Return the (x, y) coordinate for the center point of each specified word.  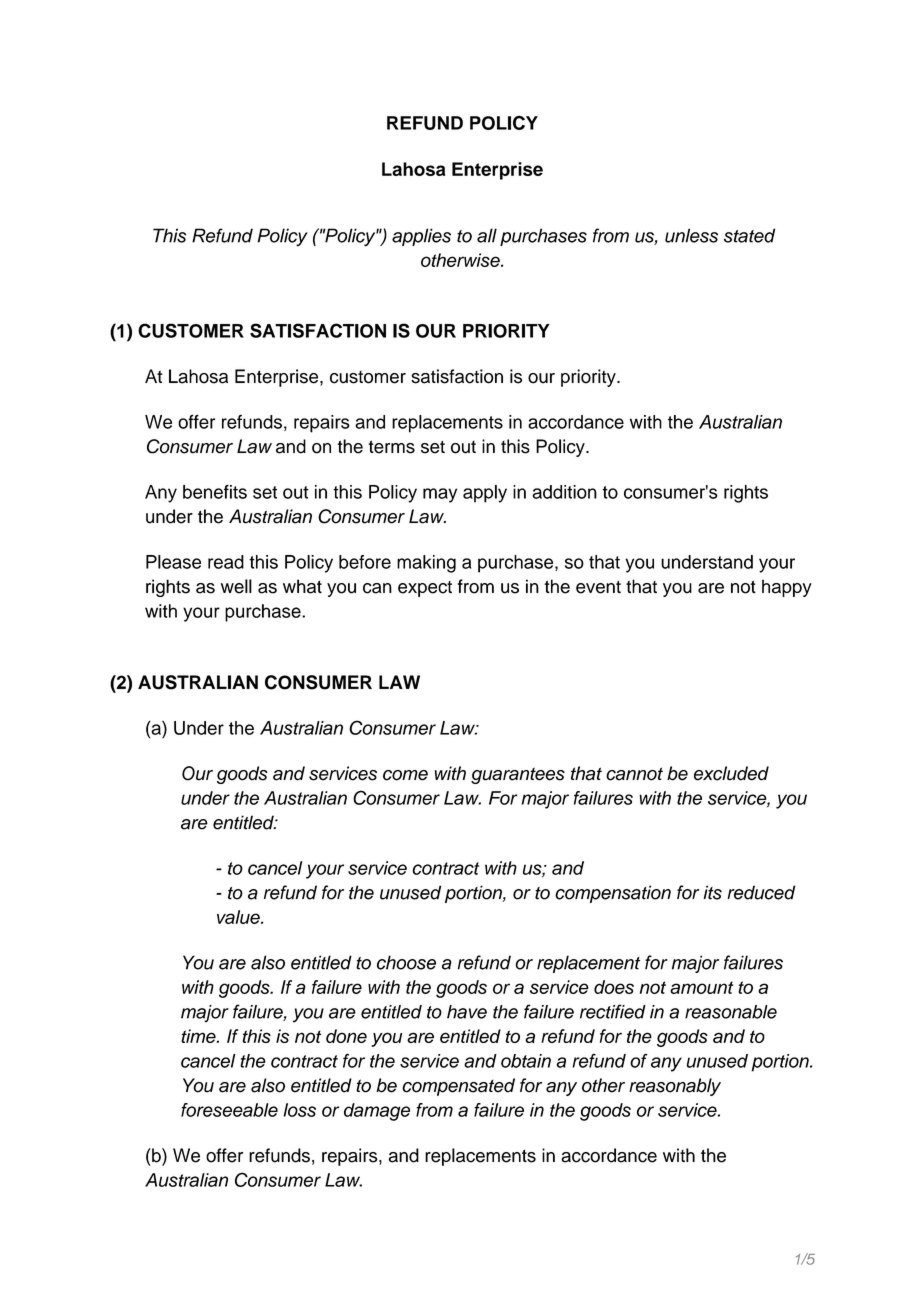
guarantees (518, 775)
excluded (731, 773)
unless (691, 235)
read (226, 562)
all (487, 235)
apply (485, 494)
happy (787, 588)
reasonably (675, 1087)
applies (421, 237)
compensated (458, 1087)
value (239, 917)
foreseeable (229, 1110)
